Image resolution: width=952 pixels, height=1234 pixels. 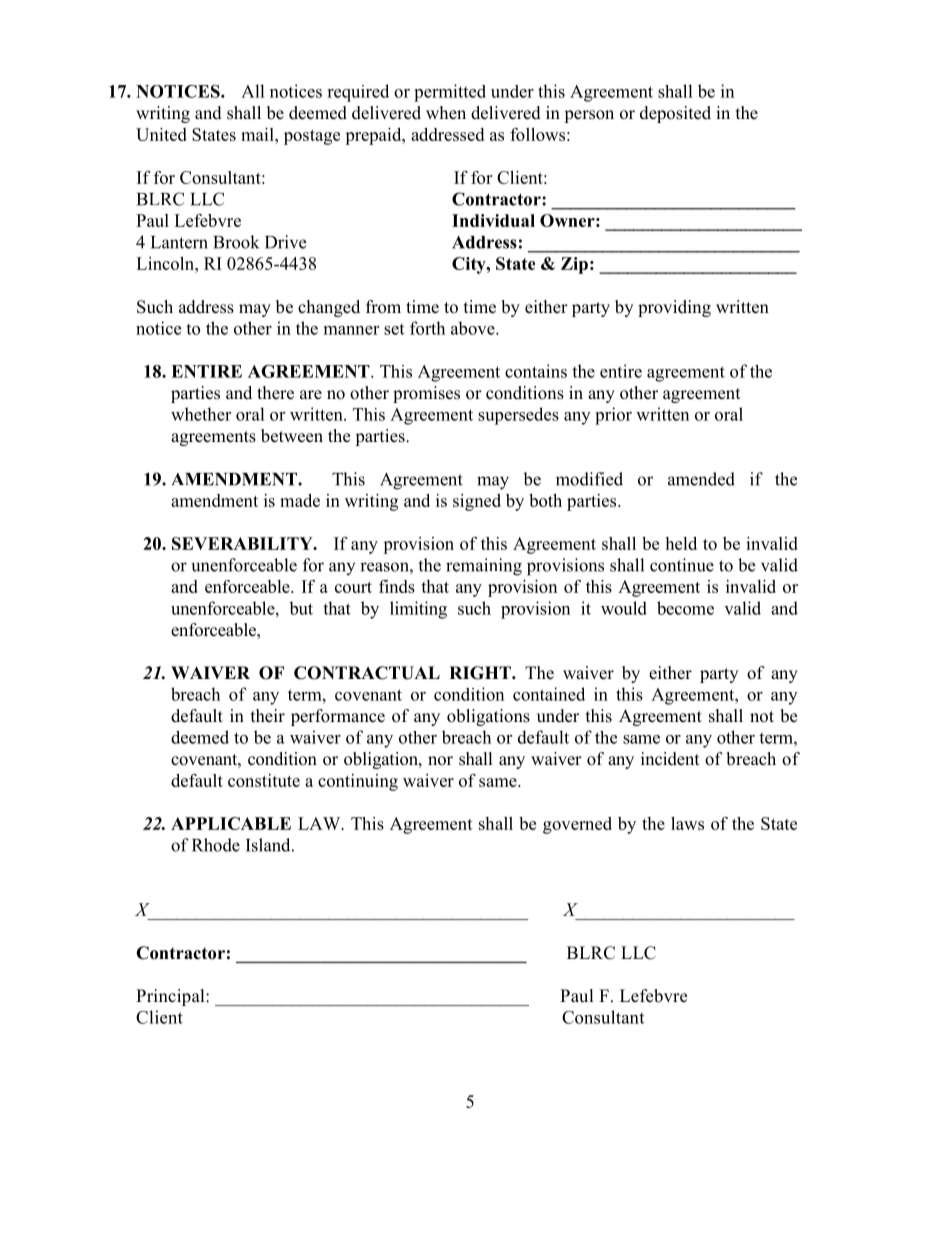 What do you see at coordinates (681, 543) in the screenshot?
I see `held` at bounding box center [681, 543].
